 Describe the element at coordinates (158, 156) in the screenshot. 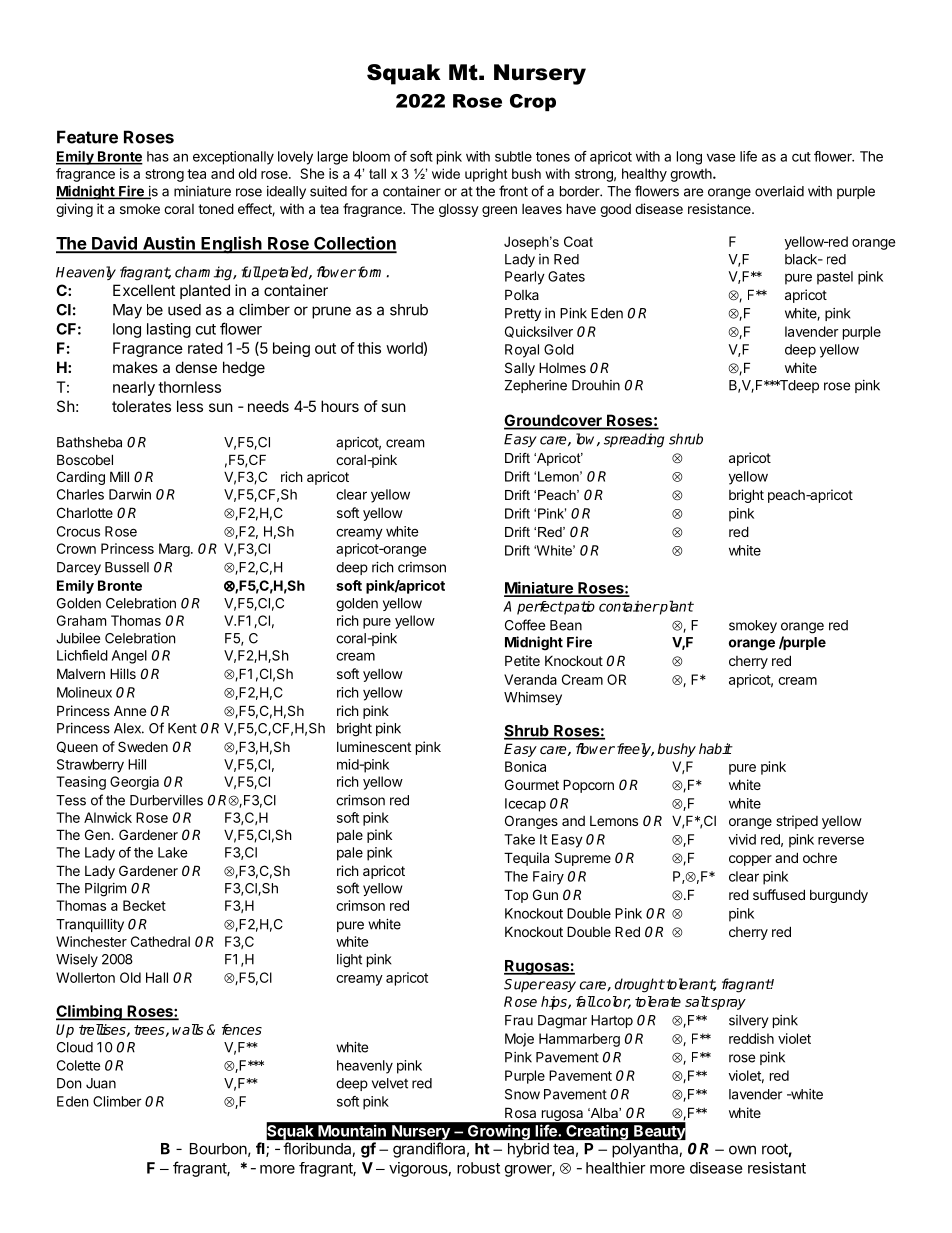

I see `has` at that location.
